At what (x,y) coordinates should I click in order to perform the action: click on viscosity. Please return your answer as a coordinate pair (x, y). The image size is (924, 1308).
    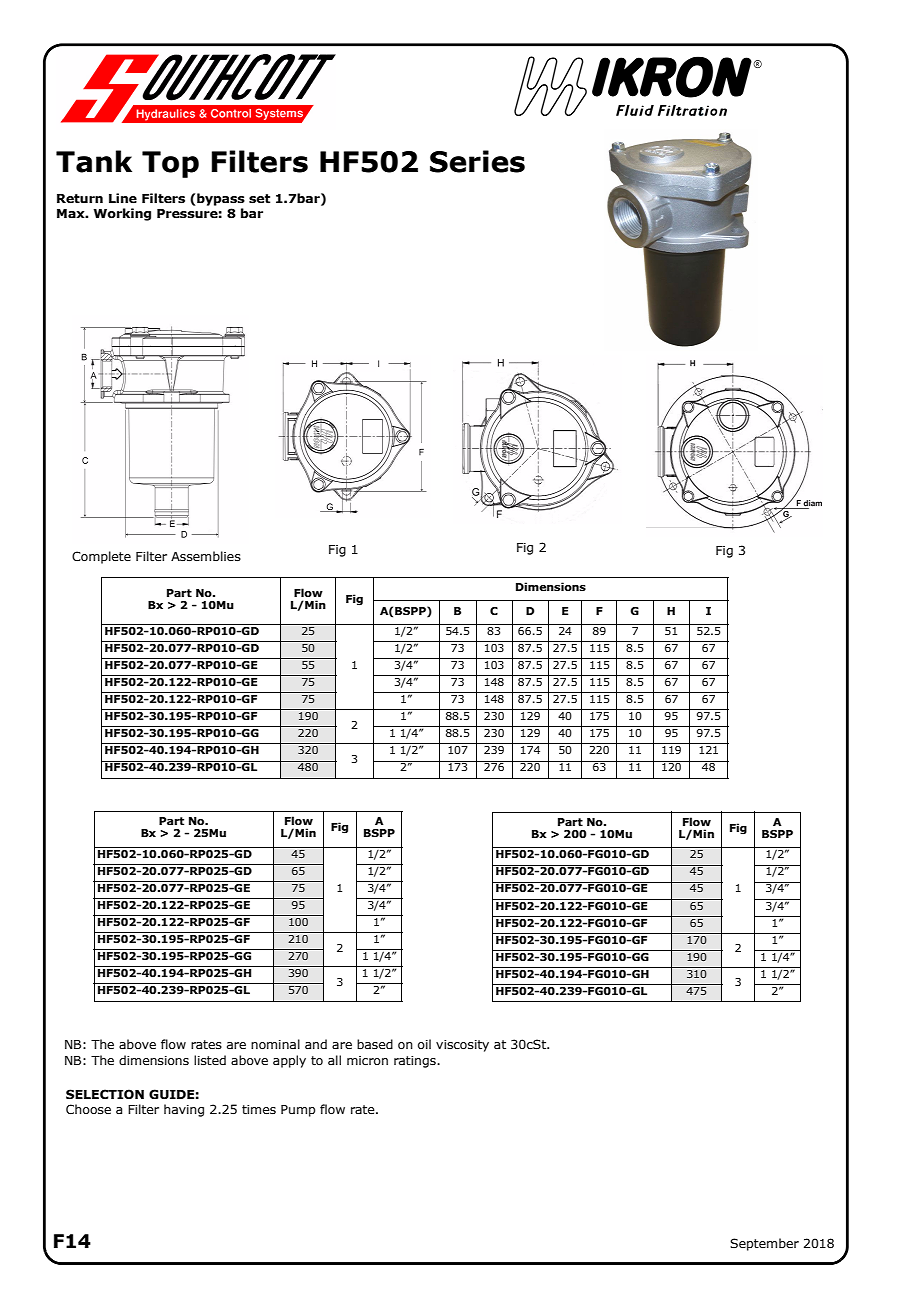
    Looking at the image, I should click on (462, 1046).
